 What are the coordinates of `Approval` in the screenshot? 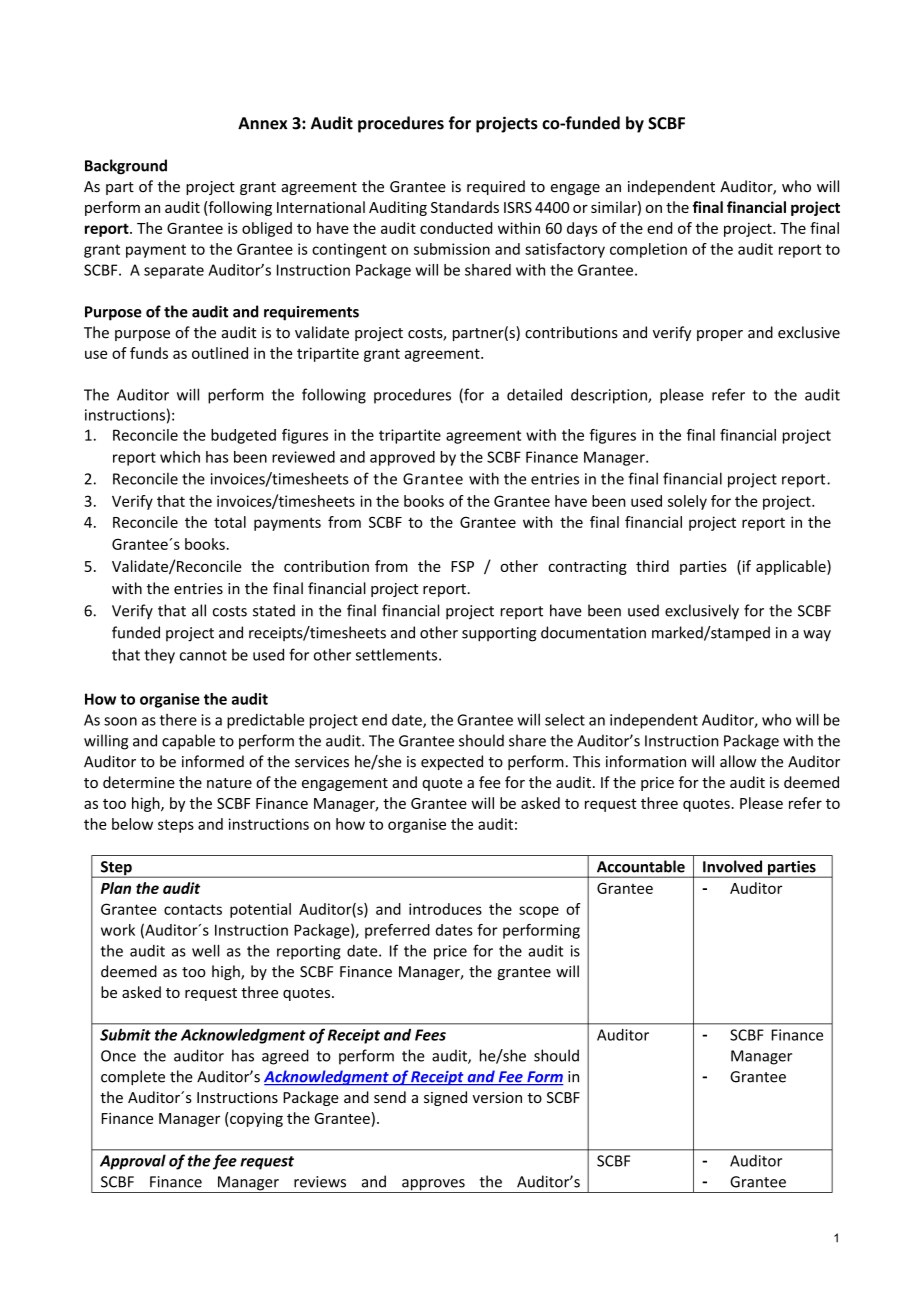 It's located at (133, 1162).
